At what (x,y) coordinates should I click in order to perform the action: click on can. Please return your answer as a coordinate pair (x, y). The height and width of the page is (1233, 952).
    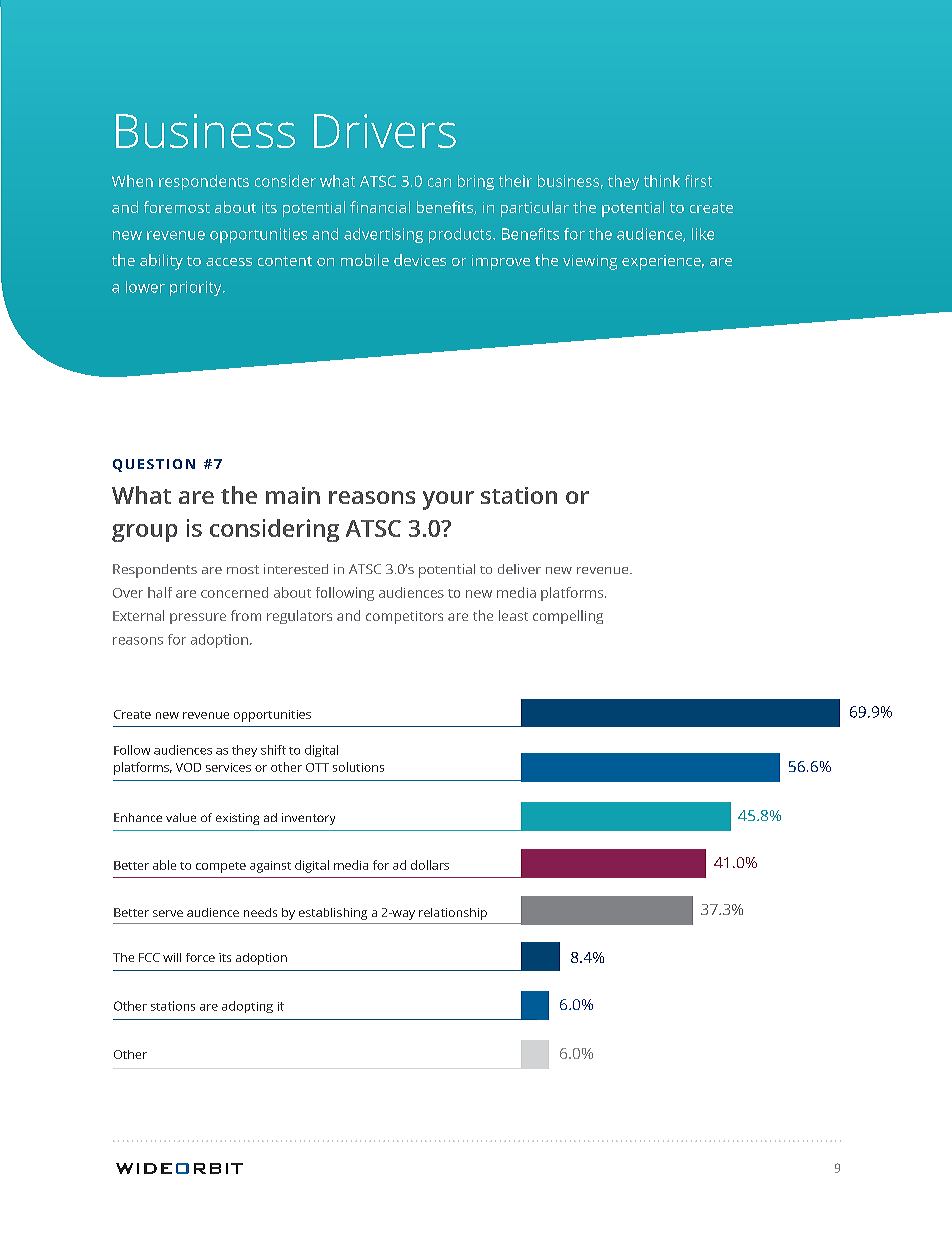
    Looking at the image, I should click on (439, 182).
